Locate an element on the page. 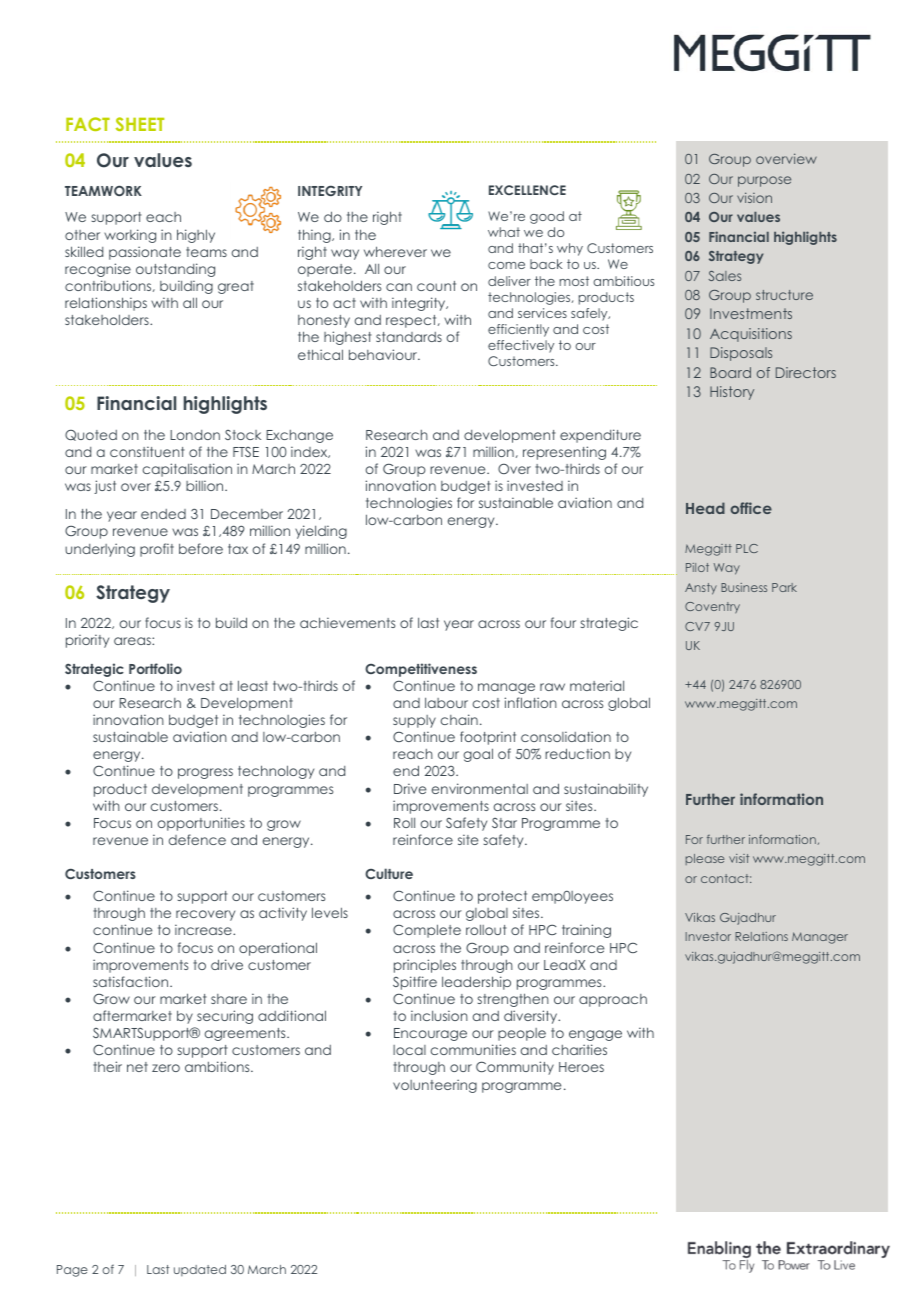  updated is located at coordinates (200, 1270).
